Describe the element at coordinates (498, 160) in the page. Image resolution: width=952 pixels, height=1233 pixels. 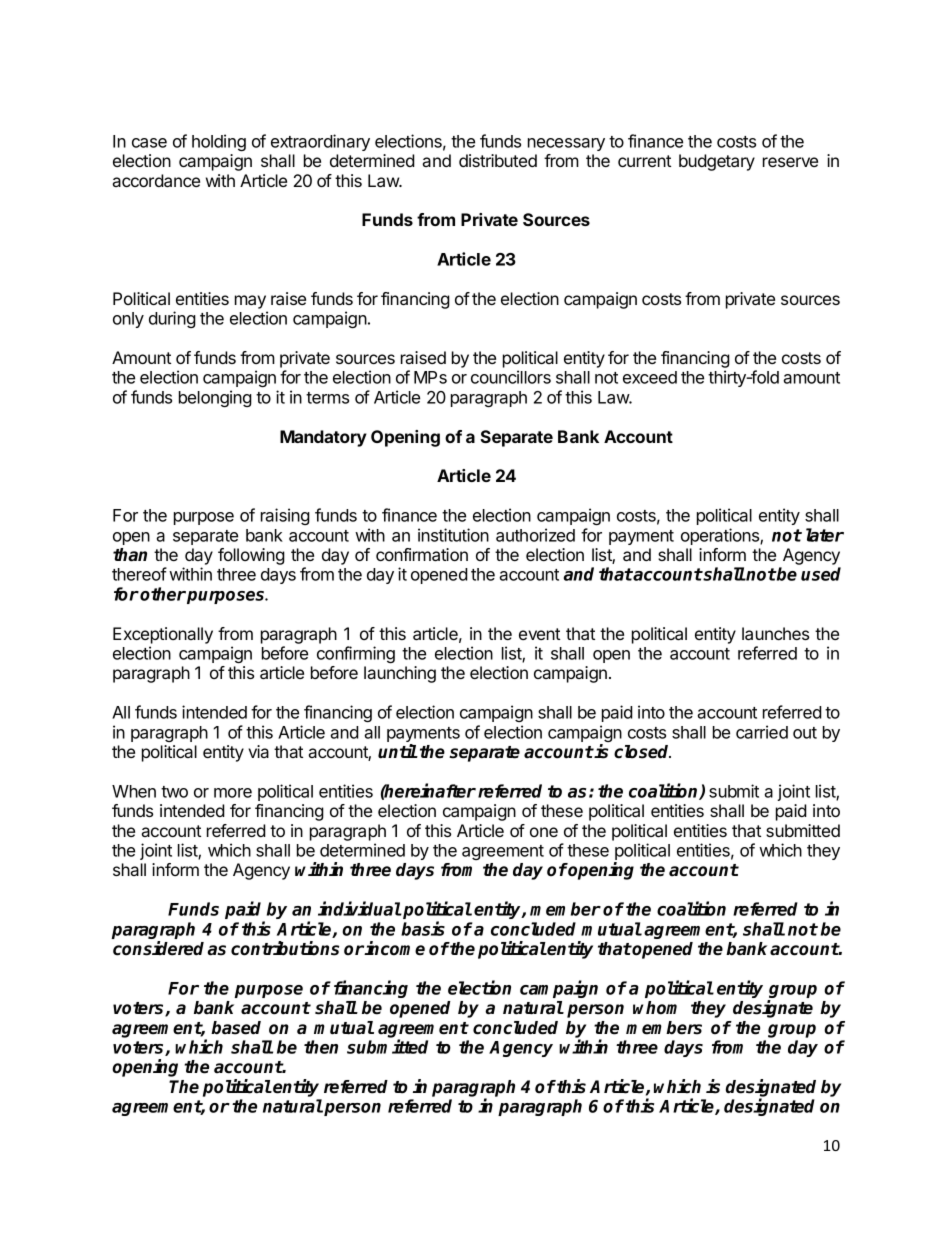
I see `distributed` at that location.
